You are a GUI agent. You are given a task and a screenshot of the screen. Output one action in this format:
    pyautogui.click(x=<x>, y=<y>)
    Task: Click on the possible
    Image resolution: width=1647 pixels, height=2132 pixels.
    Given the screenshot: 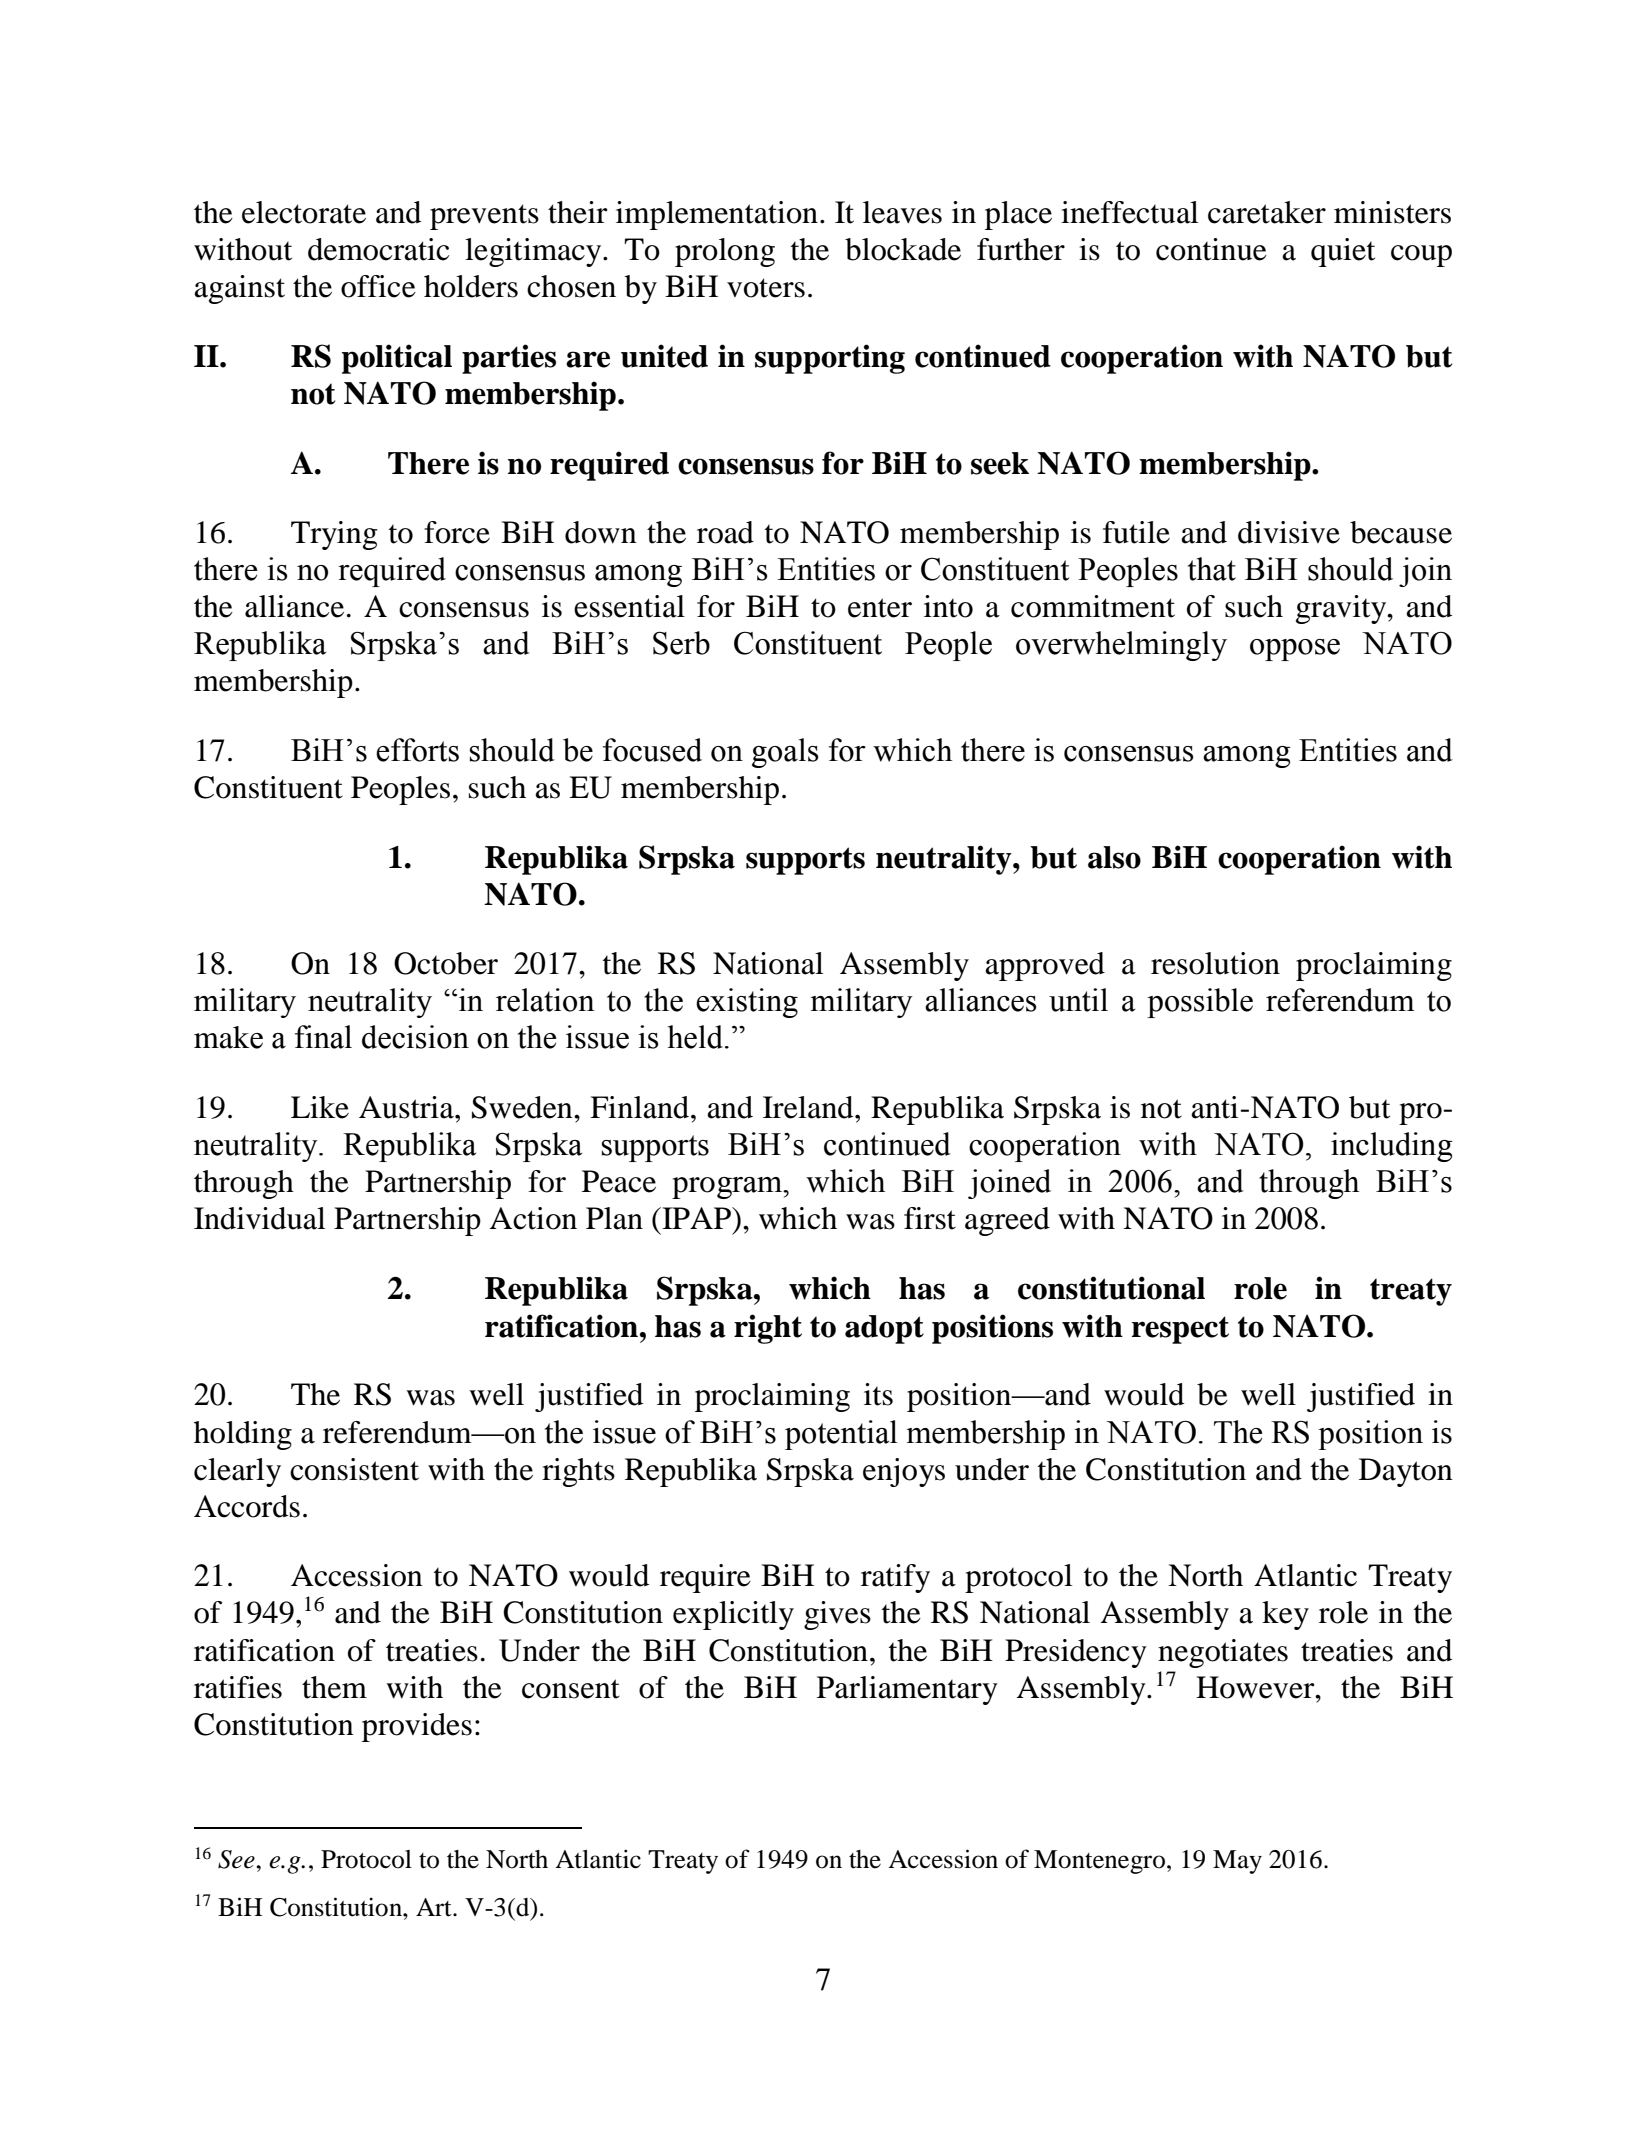 What is the action you would take?
    pyautogui.click(x=1200, y=1003)
